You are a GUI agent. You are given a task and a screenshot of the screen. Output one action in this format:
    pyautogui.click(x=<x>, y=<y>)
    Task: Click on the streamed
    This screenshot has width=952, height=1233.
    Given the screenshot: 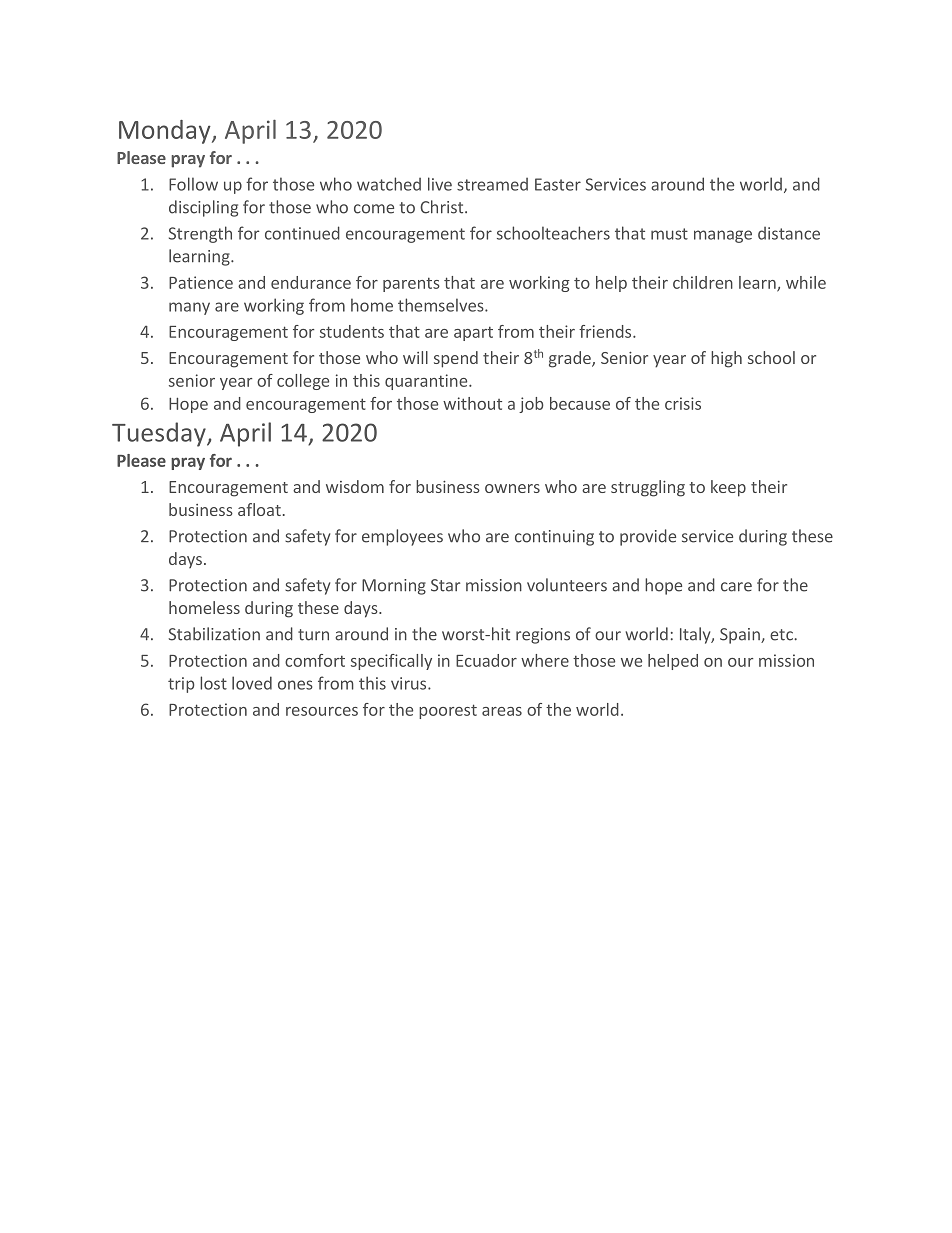 What is the action you would take?
    pyautogui.click(x=492, y=184)
